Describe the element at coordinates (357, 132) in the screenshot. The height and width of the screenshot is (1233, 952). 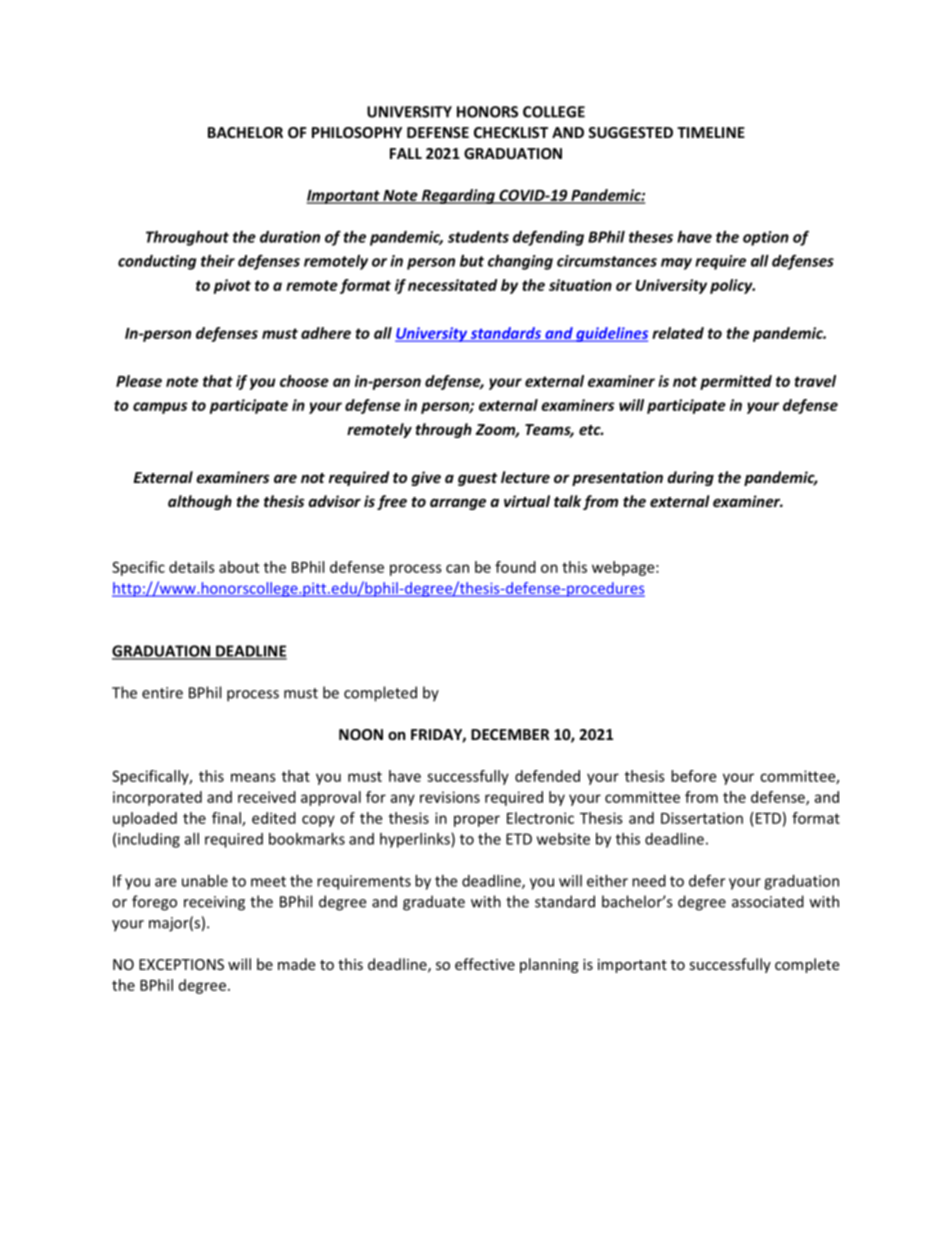
I see `PHILOSOPHY` at that location.
